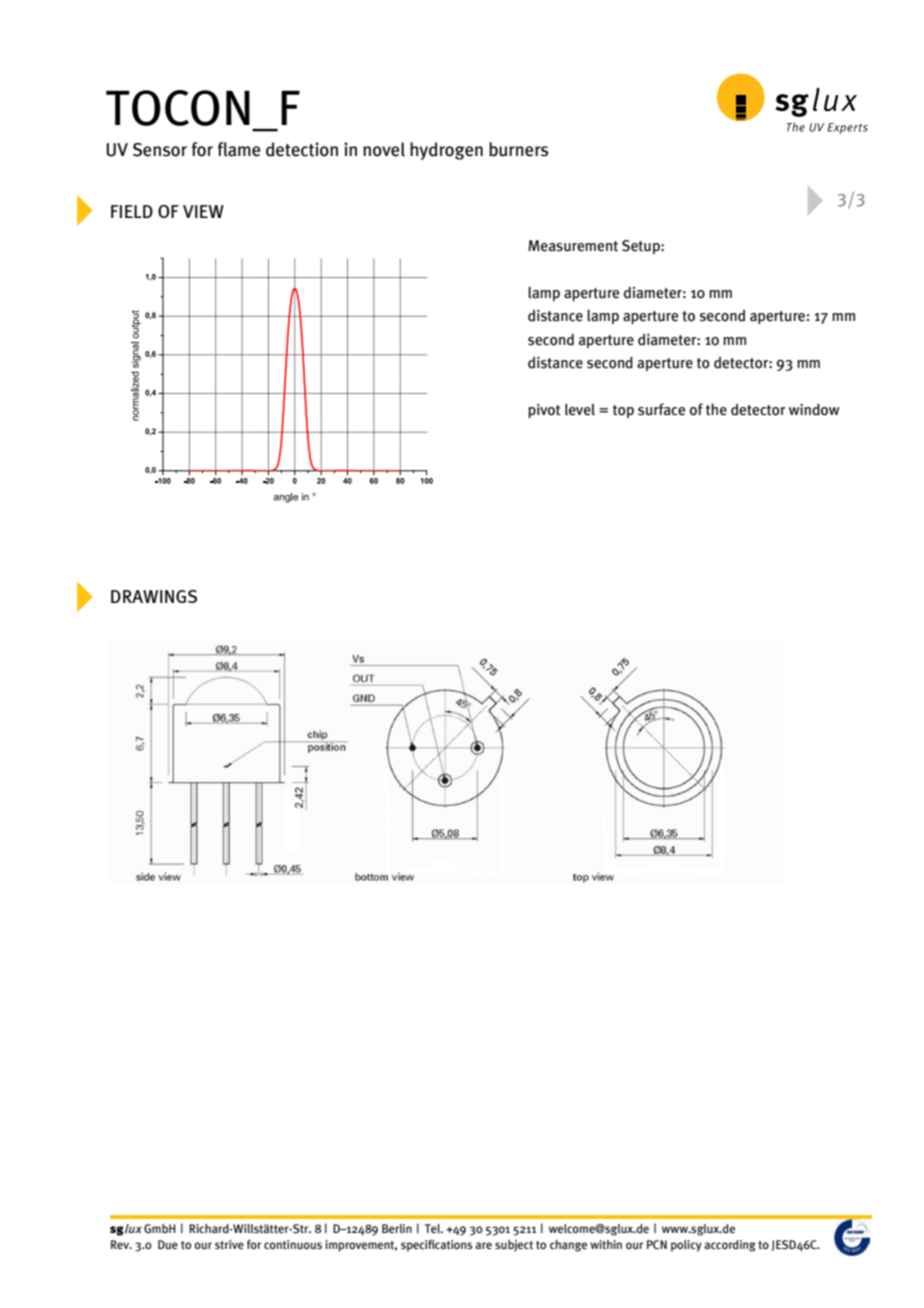 The width and height of the document is (924, 1308). I want to click on Tel, so click(434, 1228).
